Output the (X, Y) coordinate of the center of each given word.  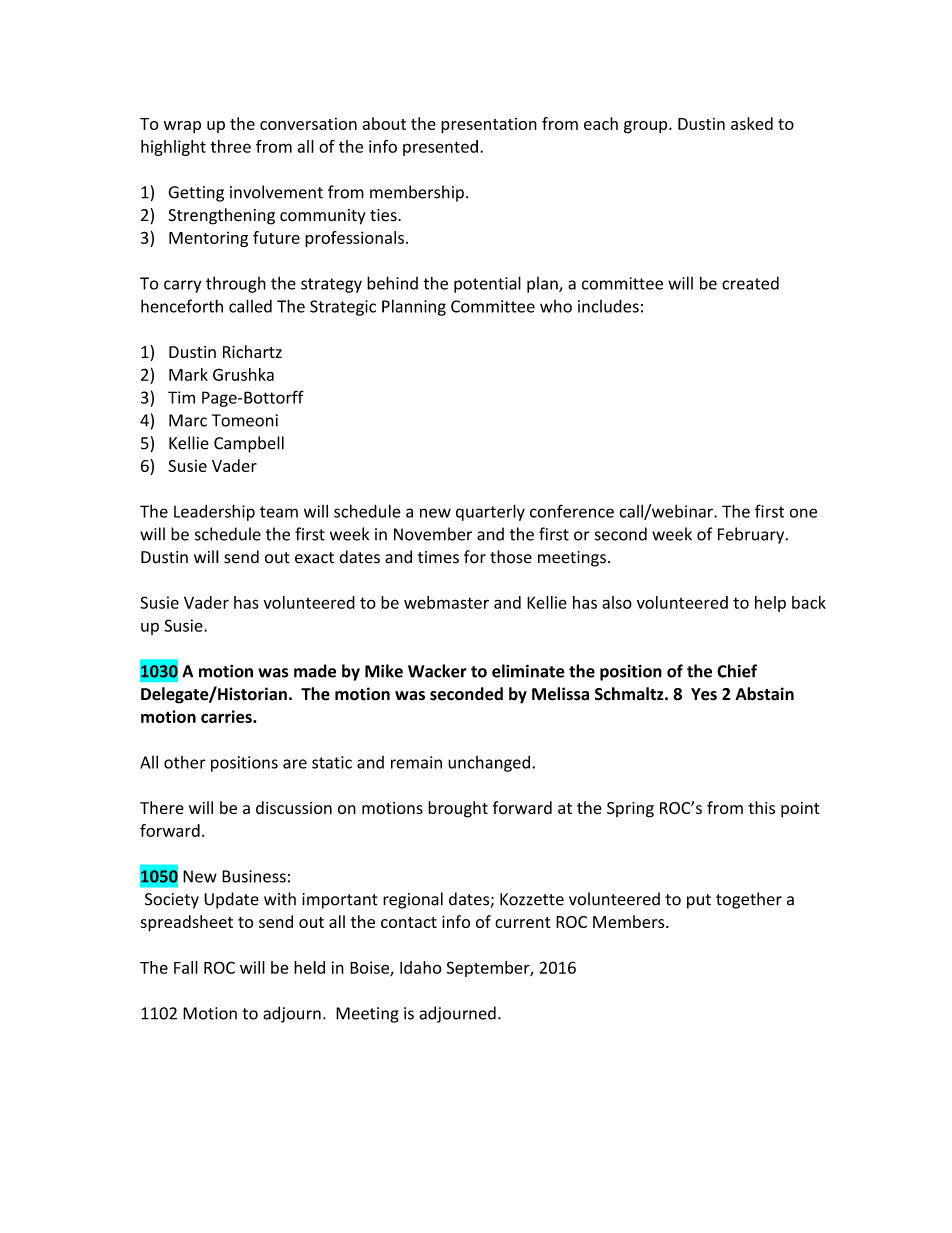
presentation (489, 126)
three (230, 146)
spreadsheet (187, 923)
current (522, 922)
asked (752, 123)
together (749, 900)
